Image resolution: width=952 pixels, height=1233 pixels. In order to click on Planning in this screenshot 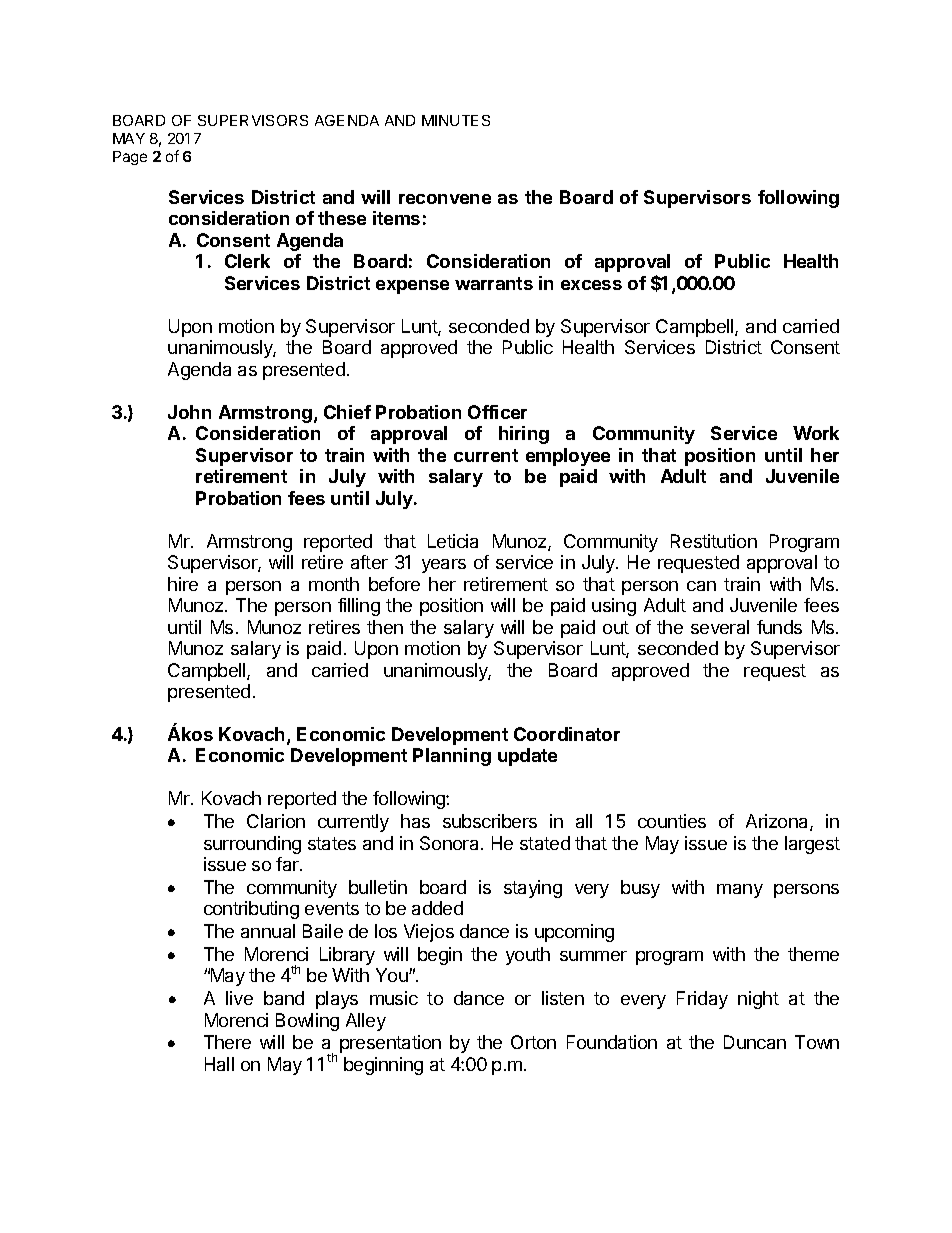, I will do `click(452, 757)`.
